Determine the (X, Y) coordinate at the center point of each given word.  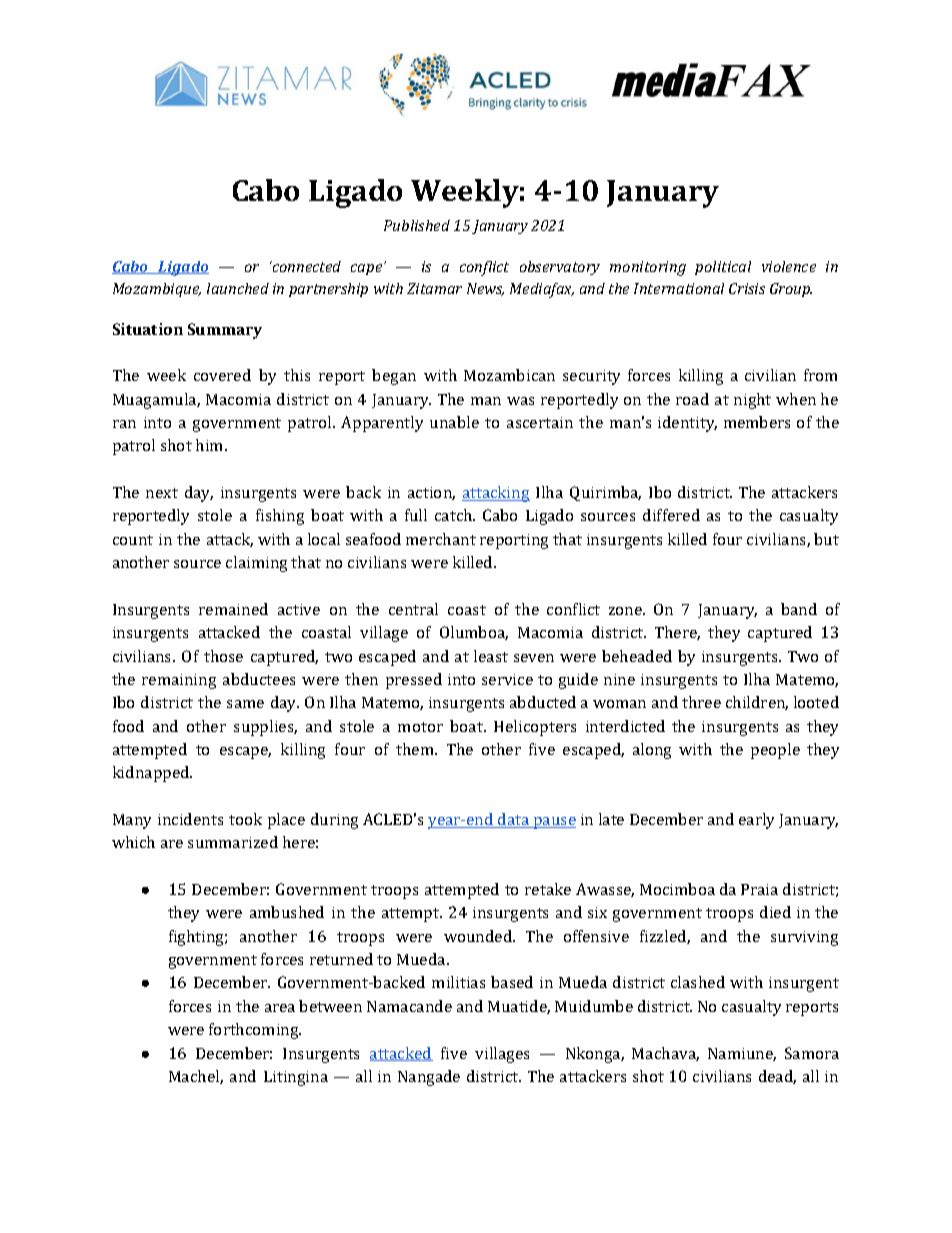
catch (455, 515)
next (162, 493)
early (756, 821)
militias (458, 982)
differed (671, 515)
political (723, 268)
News (485, 289)
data (514, 820)
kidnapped (152, 774)
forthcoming (255, 1031)
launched (238, 288)
